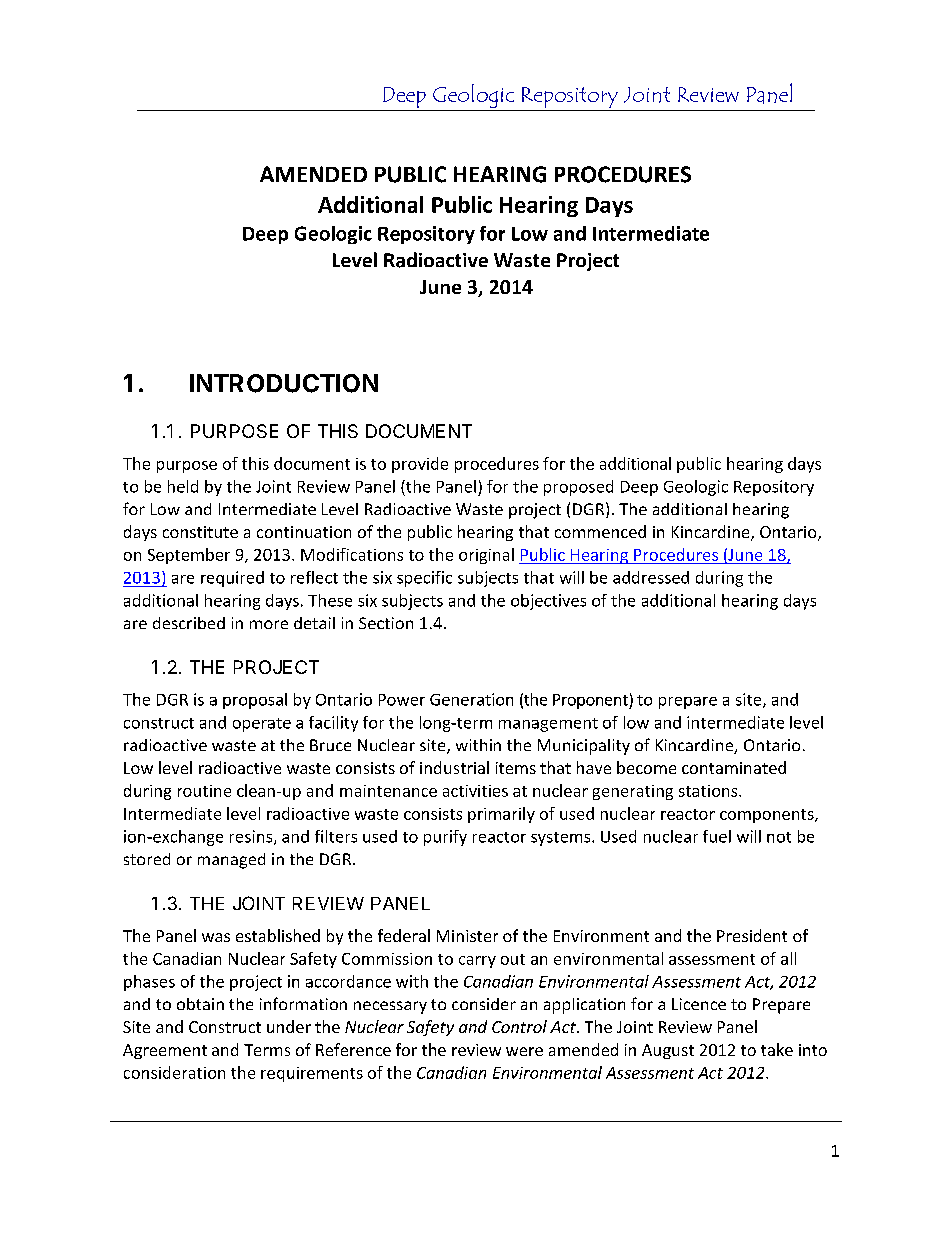 The width and height of the image is (952, 1233). Describe the element at coordinates (232, 579) in the image. I see `required` at that location.
